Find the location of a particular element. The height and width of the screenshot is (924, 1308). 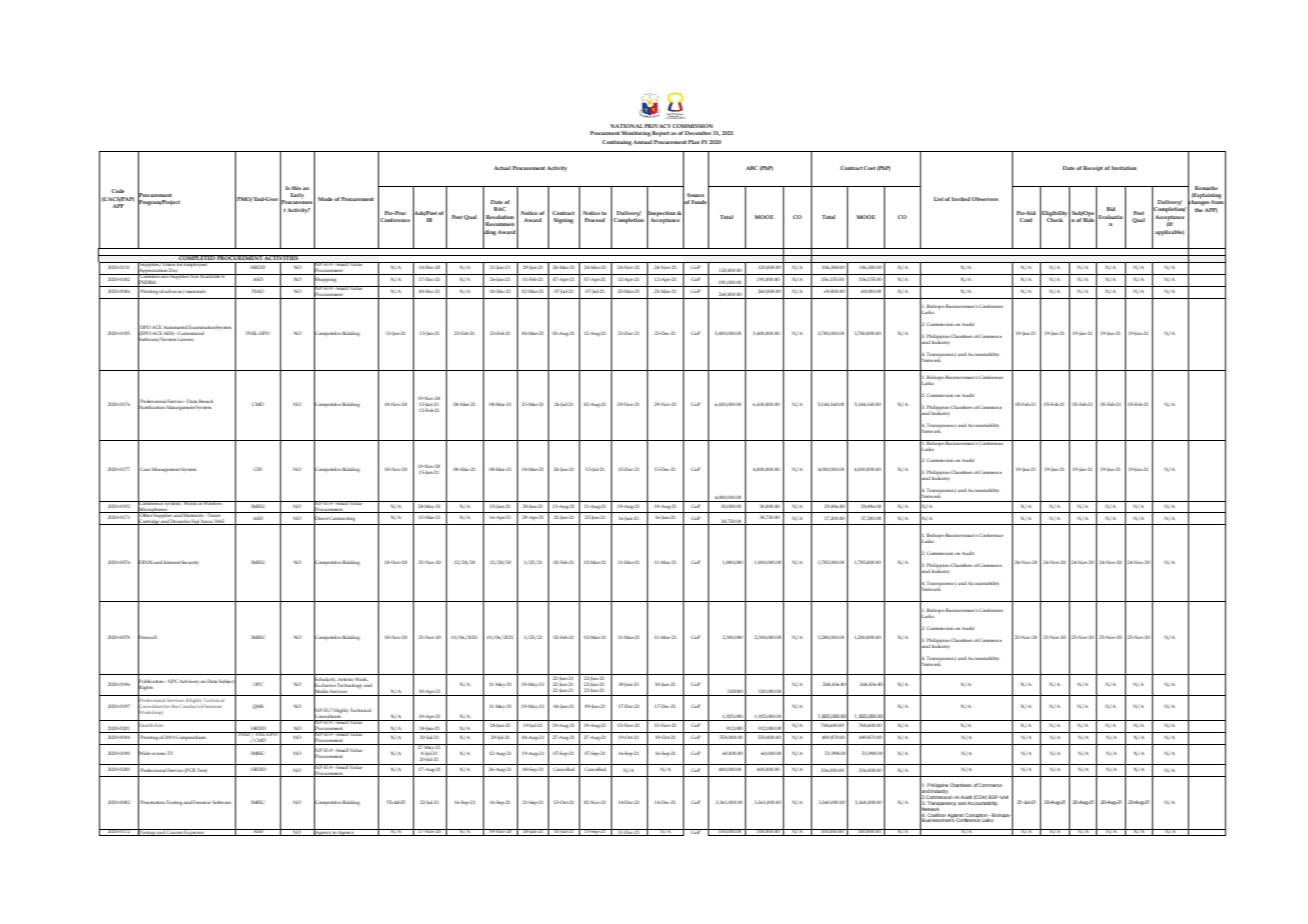

Observers is located at coordinates (985, 199).
